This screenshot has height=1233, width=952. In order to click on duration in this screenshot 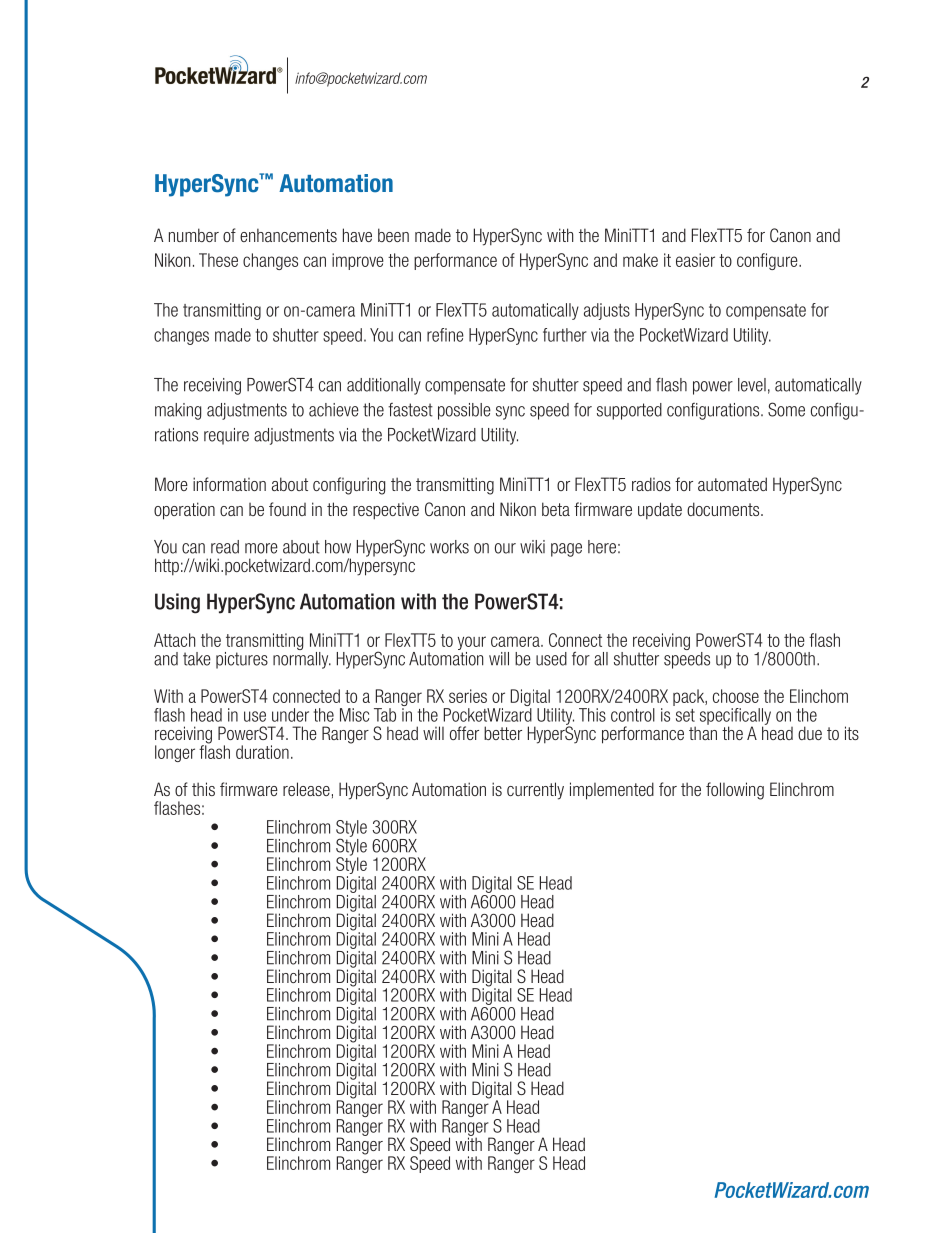, I will do `click(262, 752)`.
